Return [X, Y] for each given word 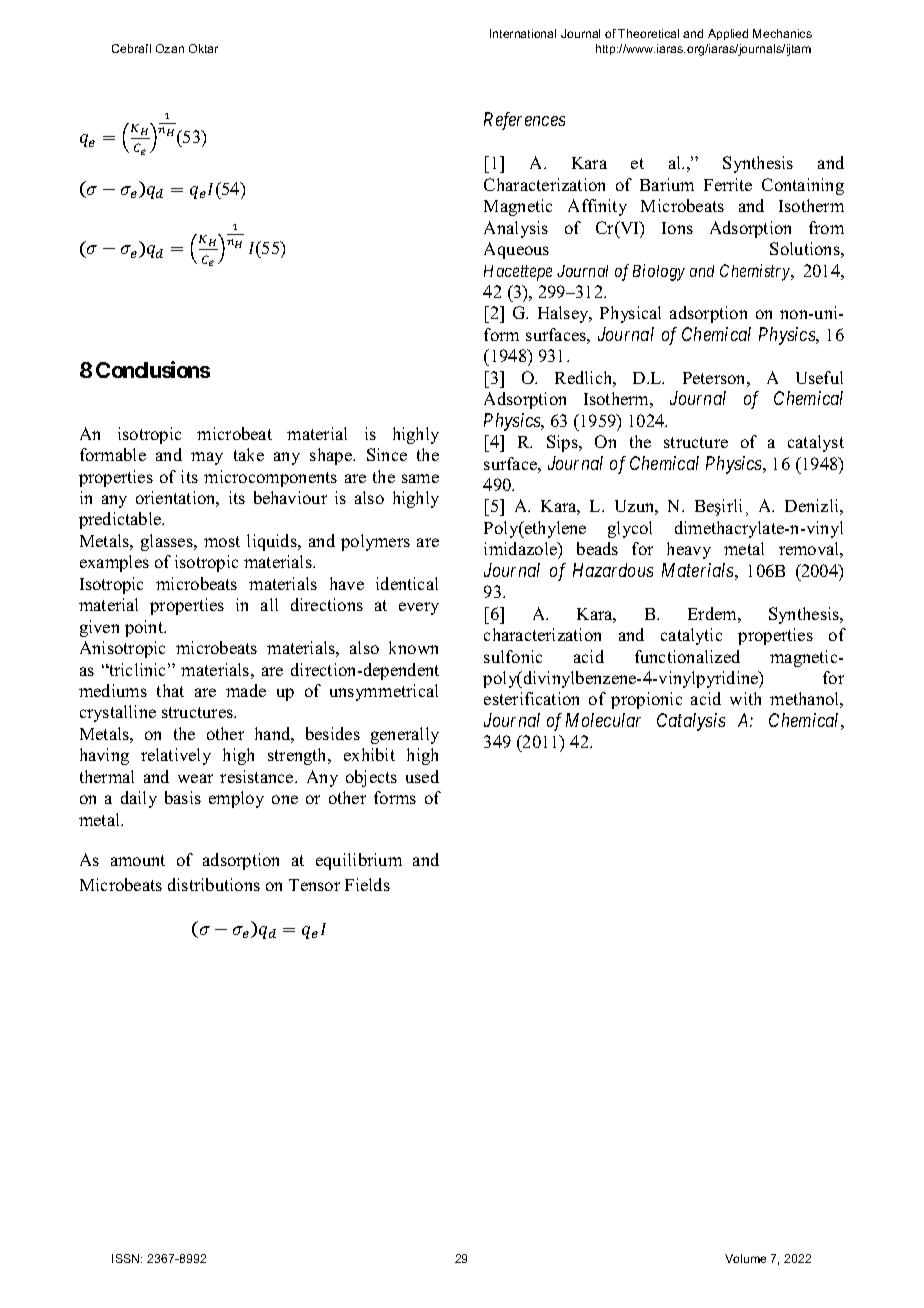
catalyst [816, 443]
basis [183, 797]
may [207, 458]
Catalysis [691, 722]
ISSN [127, 1258]
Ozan [170, 48]
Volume [745, 1258]
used [422, 776]
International [523, 33]
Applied [728, 34]
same [420, 478]
